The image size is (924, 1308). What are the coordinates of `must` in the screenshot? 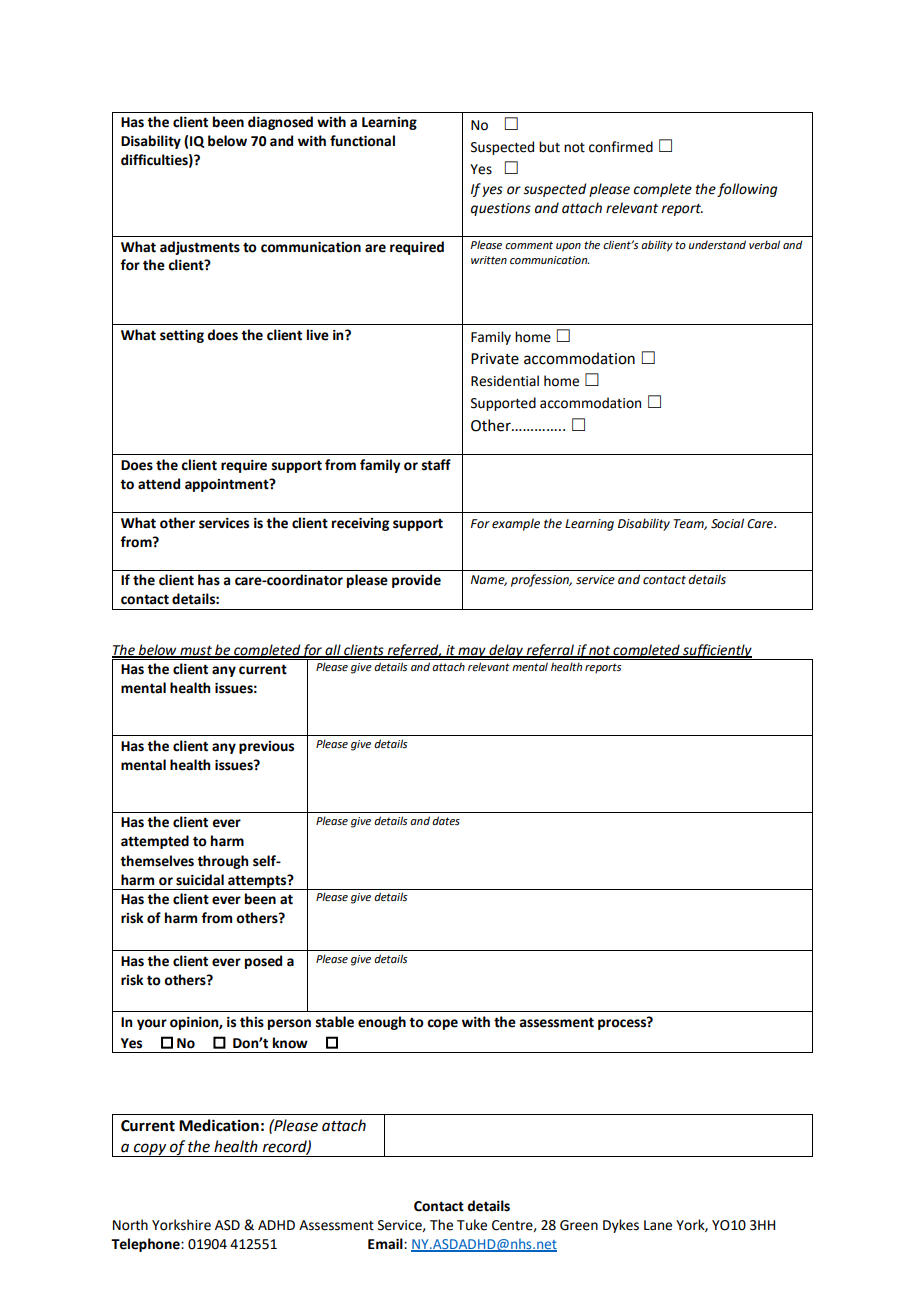 It's located at (196, 651).
